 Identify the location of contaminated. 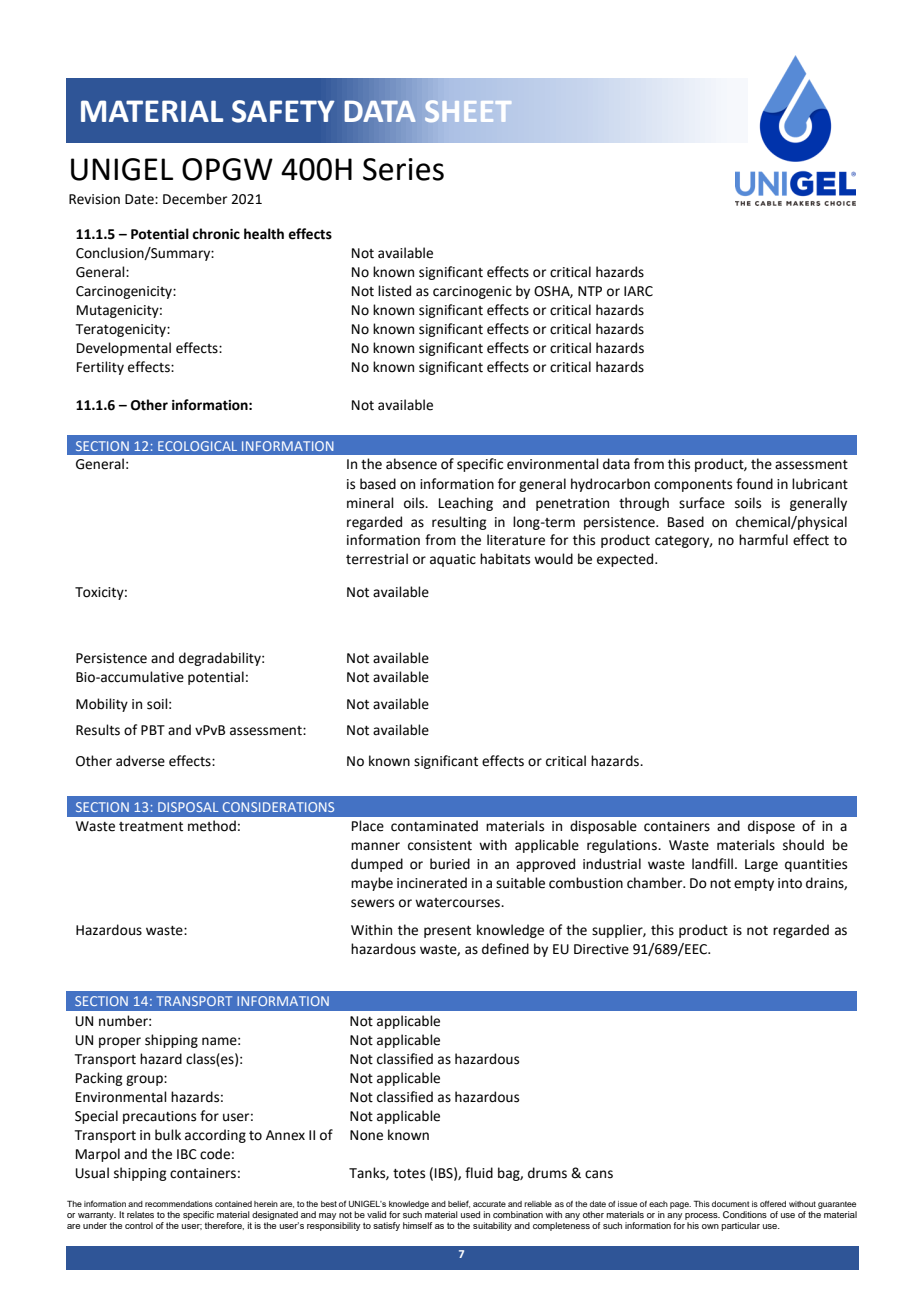
(434, 826).
